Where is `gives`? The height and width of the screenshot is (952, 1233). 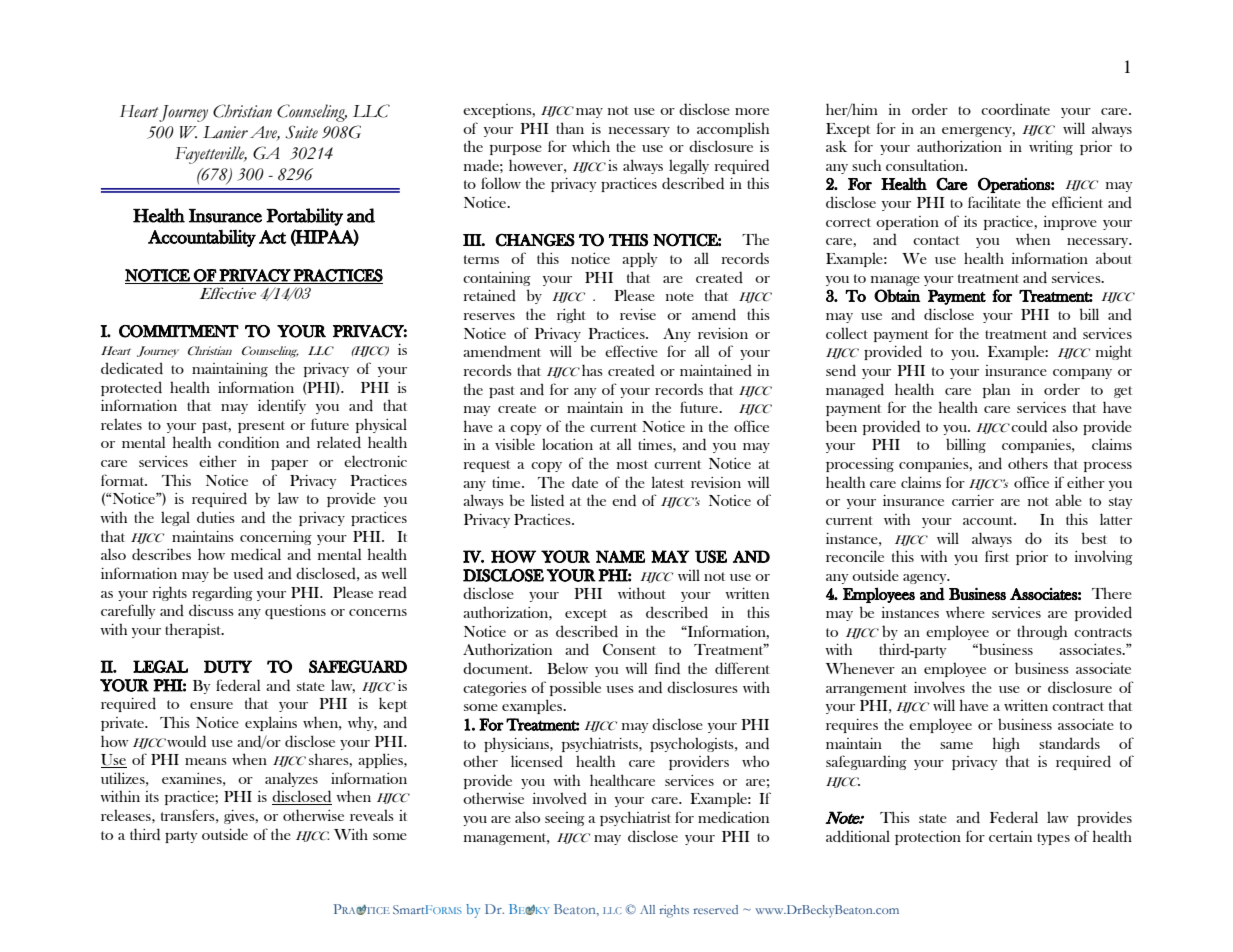 gives is located at coordinates (240, 817).
